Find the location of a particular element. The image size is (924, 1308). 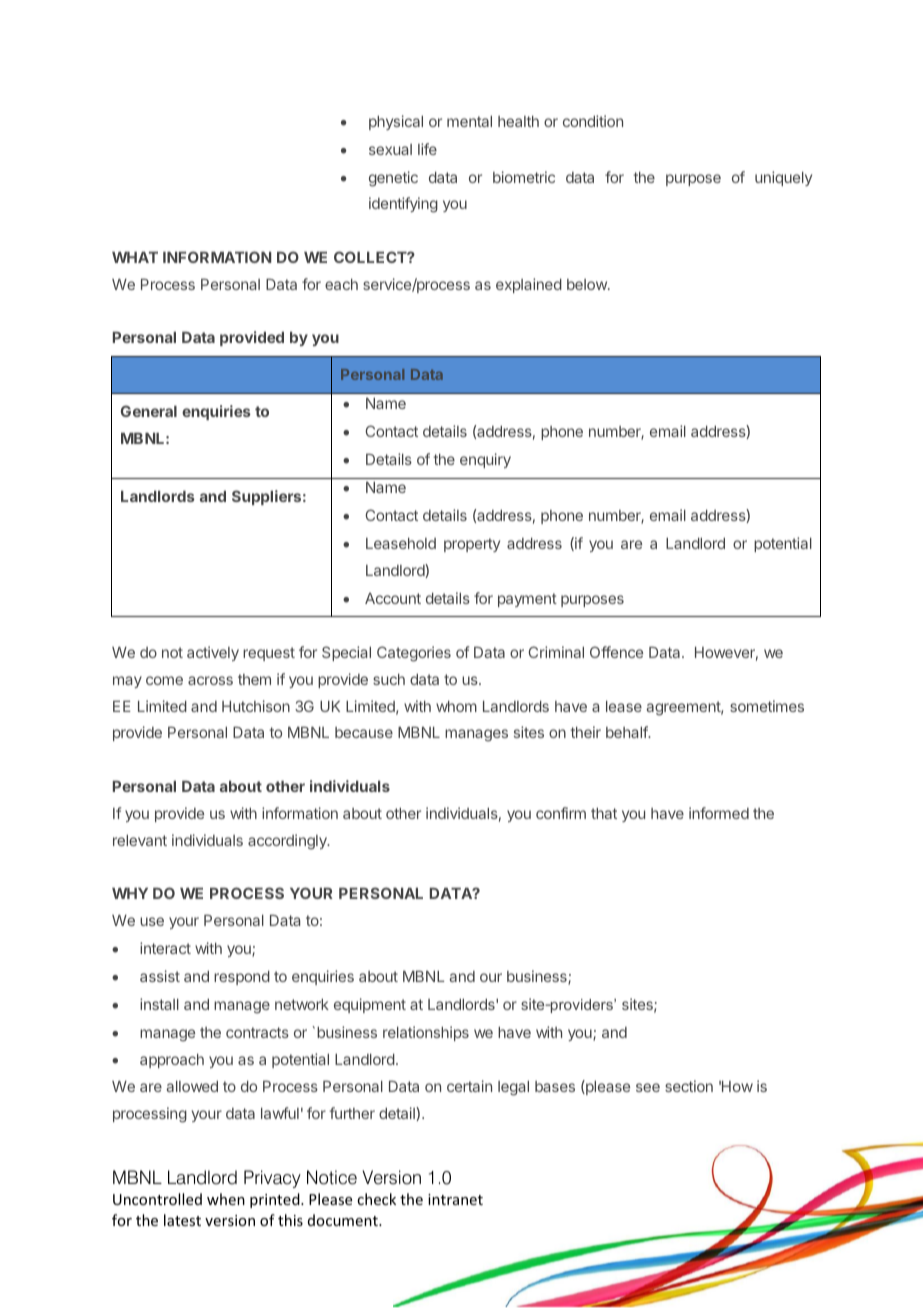

WHAT is located at coordinates (135, 257).
